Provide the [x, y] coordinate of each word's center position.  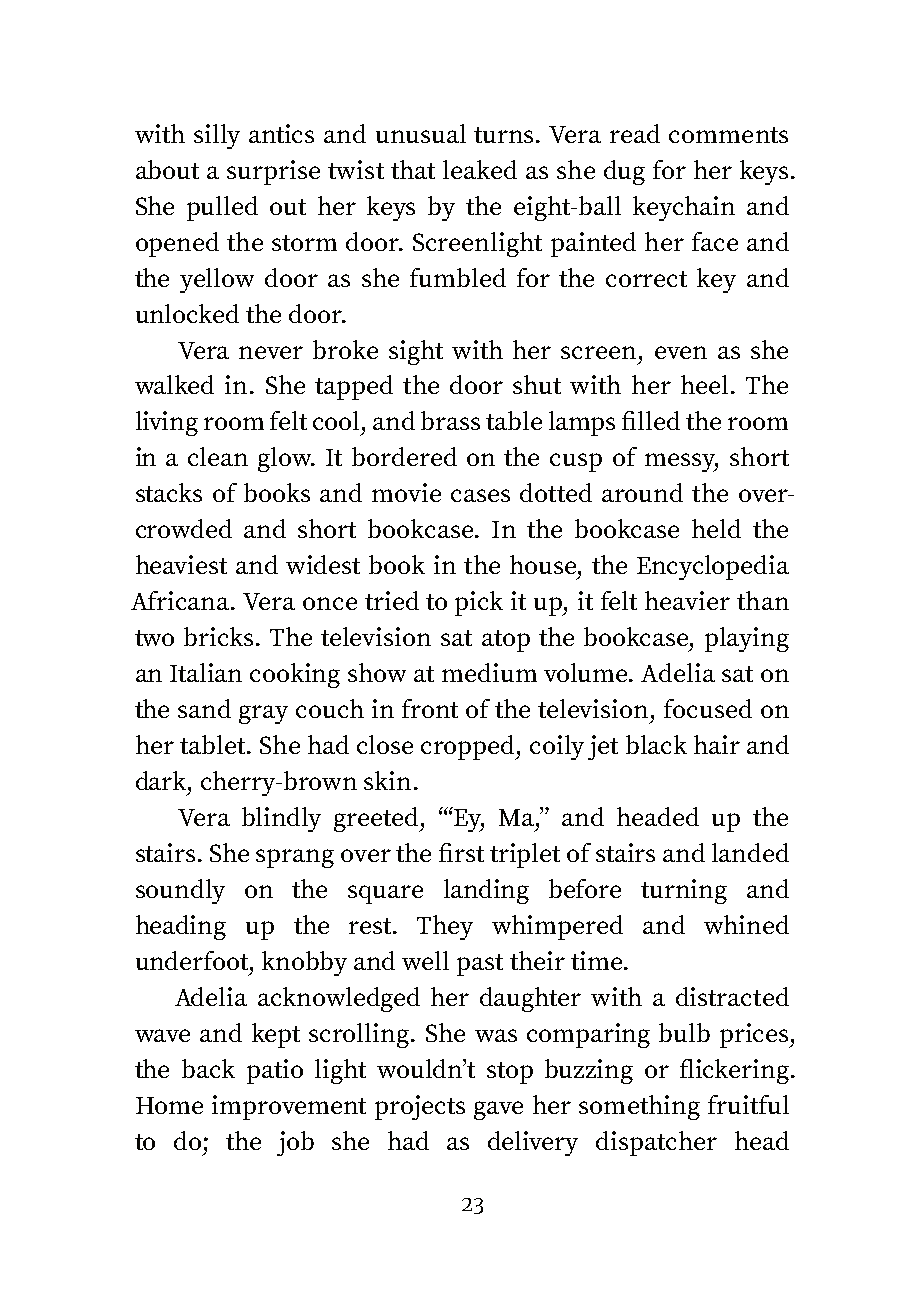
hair [717, 744]
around [642, 492]
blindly [281, 819]
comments [728, 135]
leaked [480, 169]
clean [218, 456]
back [208, 1068]
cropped [469, 747]
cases [480, 495]
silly [217, 136]
